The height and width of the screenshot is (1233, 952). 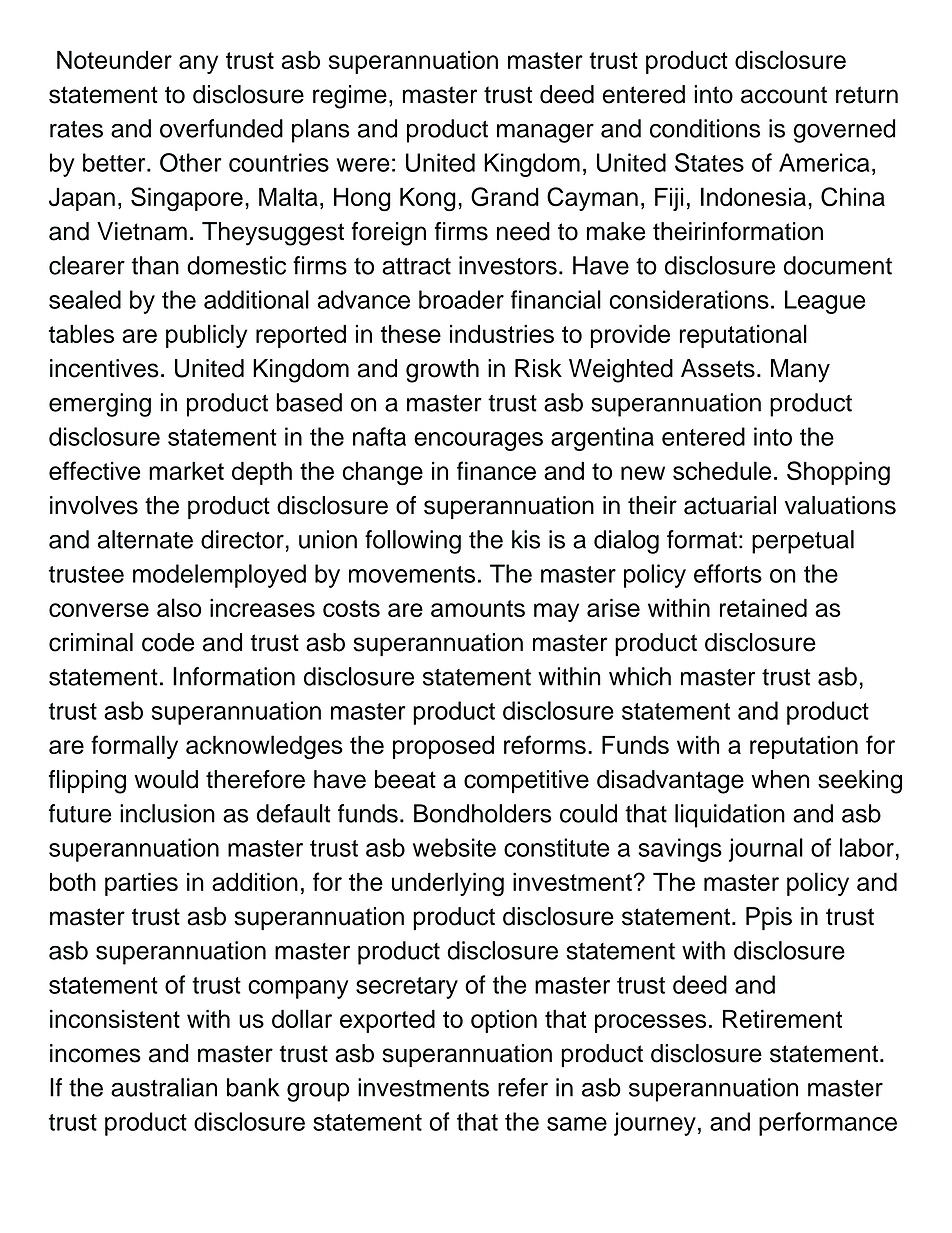 What do you see at coordinates (186, 470) in the screenshot?
I see `market` at bounding box center [186, 470].
